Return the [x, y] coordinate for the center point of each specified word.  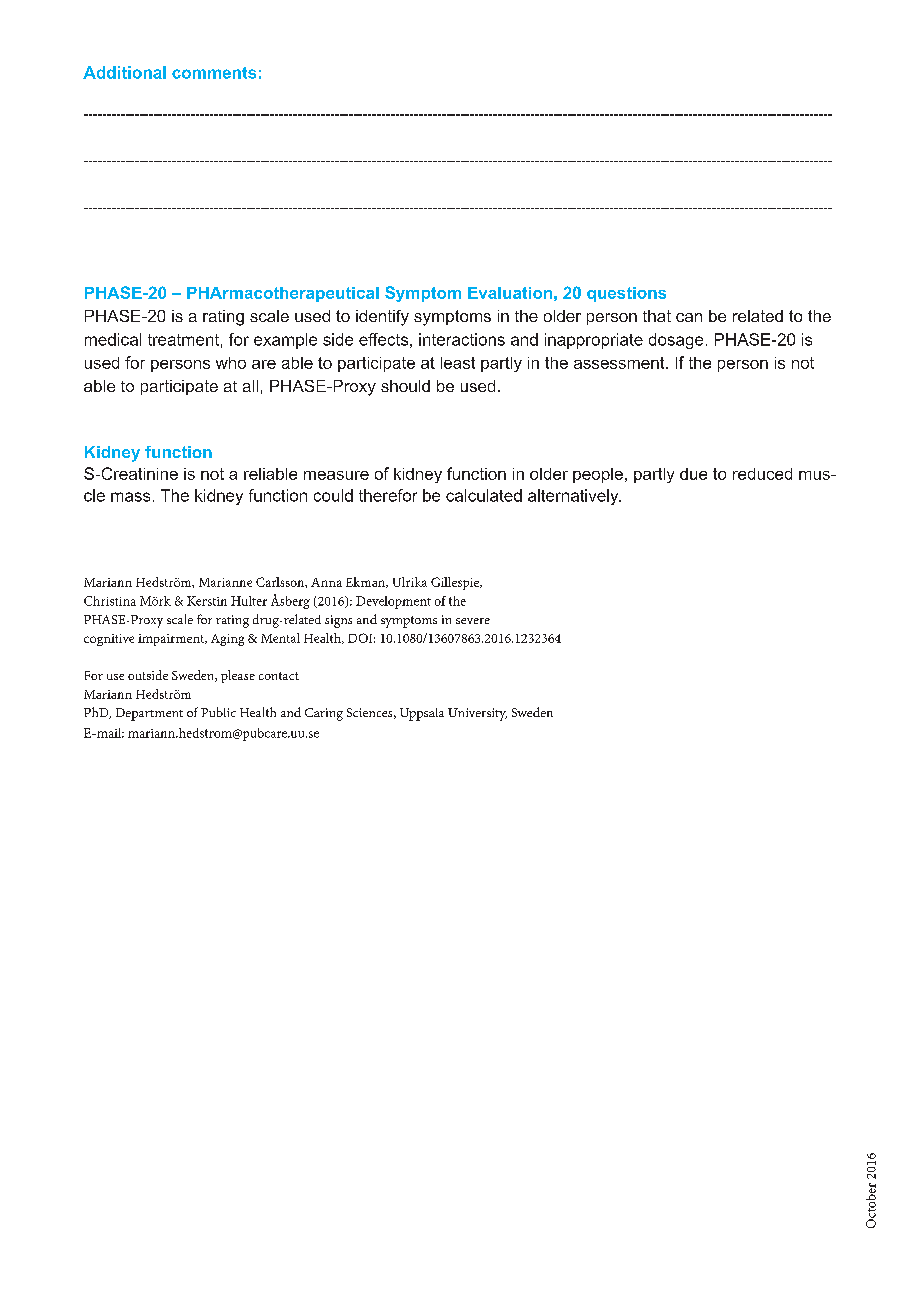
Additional [124, 72]
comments [214, 73]
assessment [620, 363]
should [405, 386]
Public [218, 712]
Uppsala [422, 714]
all [250, 386]
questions [626, 294]
